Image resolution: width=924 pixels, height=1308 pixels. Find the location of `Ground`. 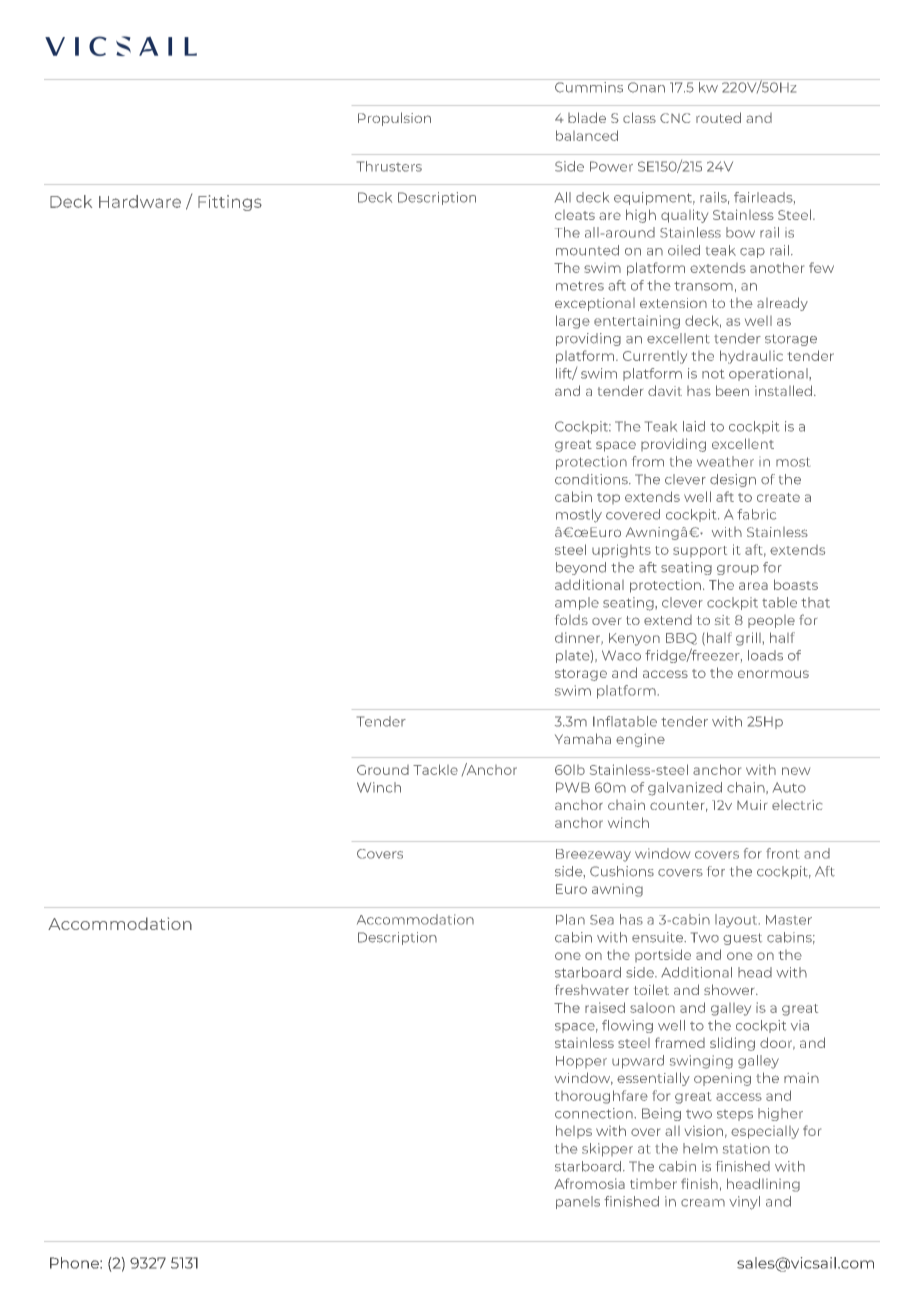

Ground is located at coordinates (383, 770).
